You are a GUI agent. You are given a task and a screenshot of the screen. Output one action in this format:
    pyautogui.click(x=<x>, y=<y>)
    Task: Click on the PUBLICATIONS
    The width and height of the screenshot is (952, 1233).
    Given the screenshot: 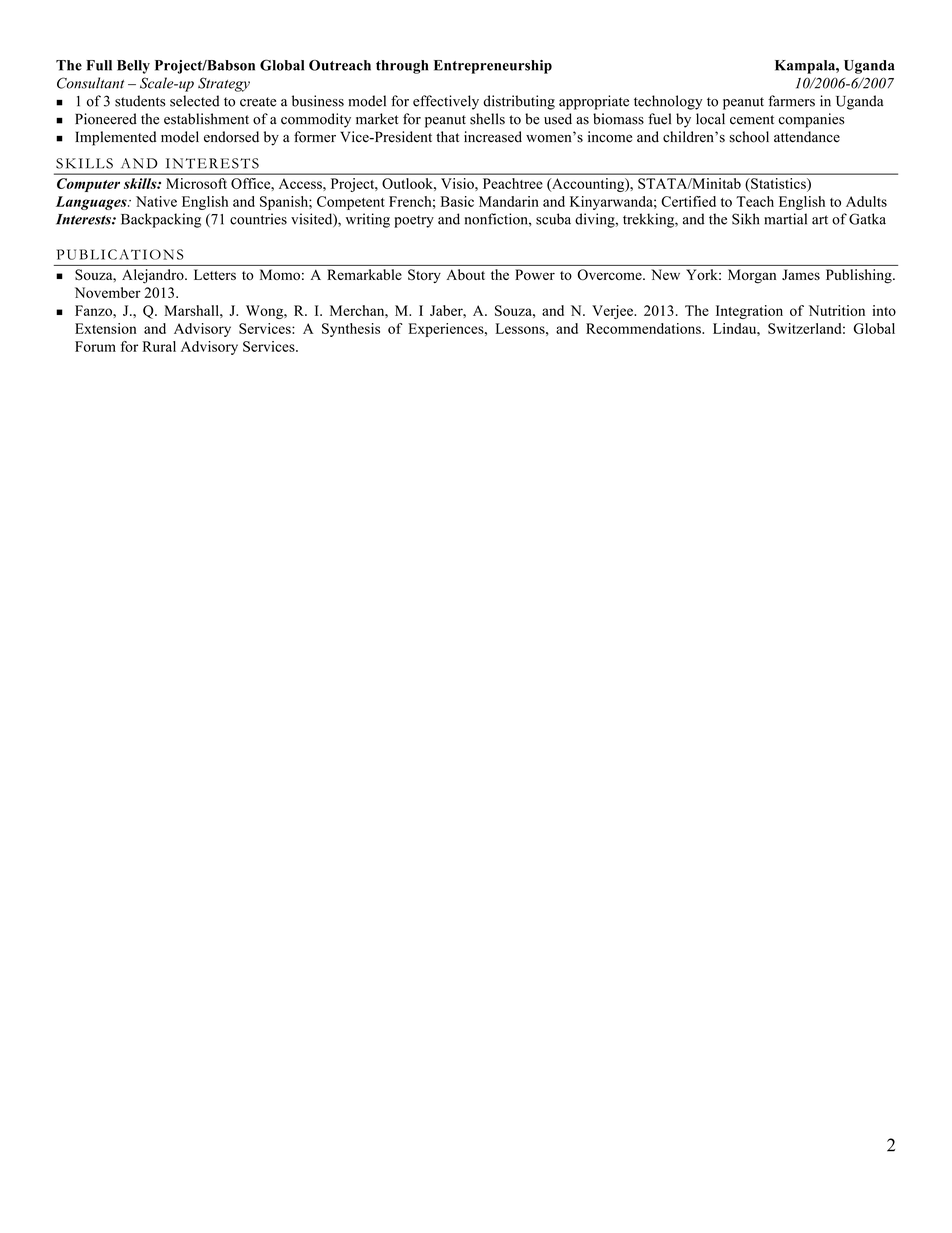 What is the action you would take?
    pyautogui.click(x=120, y=254)
